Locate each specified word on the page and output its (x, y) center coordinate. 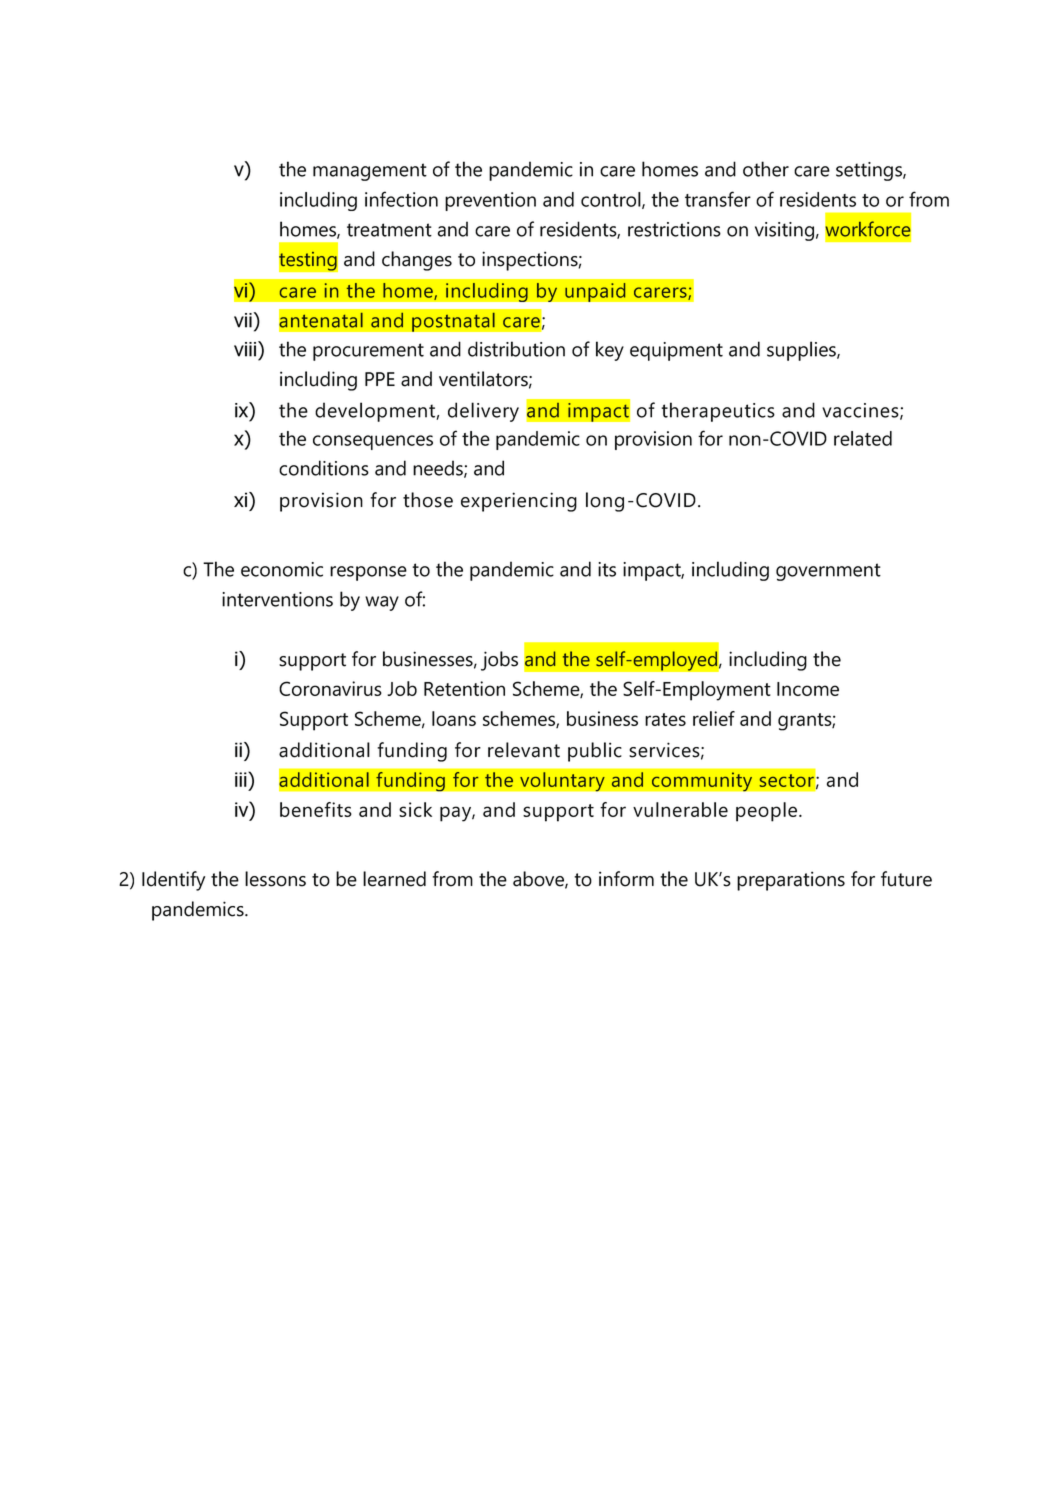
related (863, 438)
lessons (275, 879)
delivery (483, 412)
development (376, 412)
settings (870, 171)
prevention (490, 201)
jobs (499, 661)
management (370, 172)
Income (808, 689)
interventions (277, 599)
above (539, 880)
